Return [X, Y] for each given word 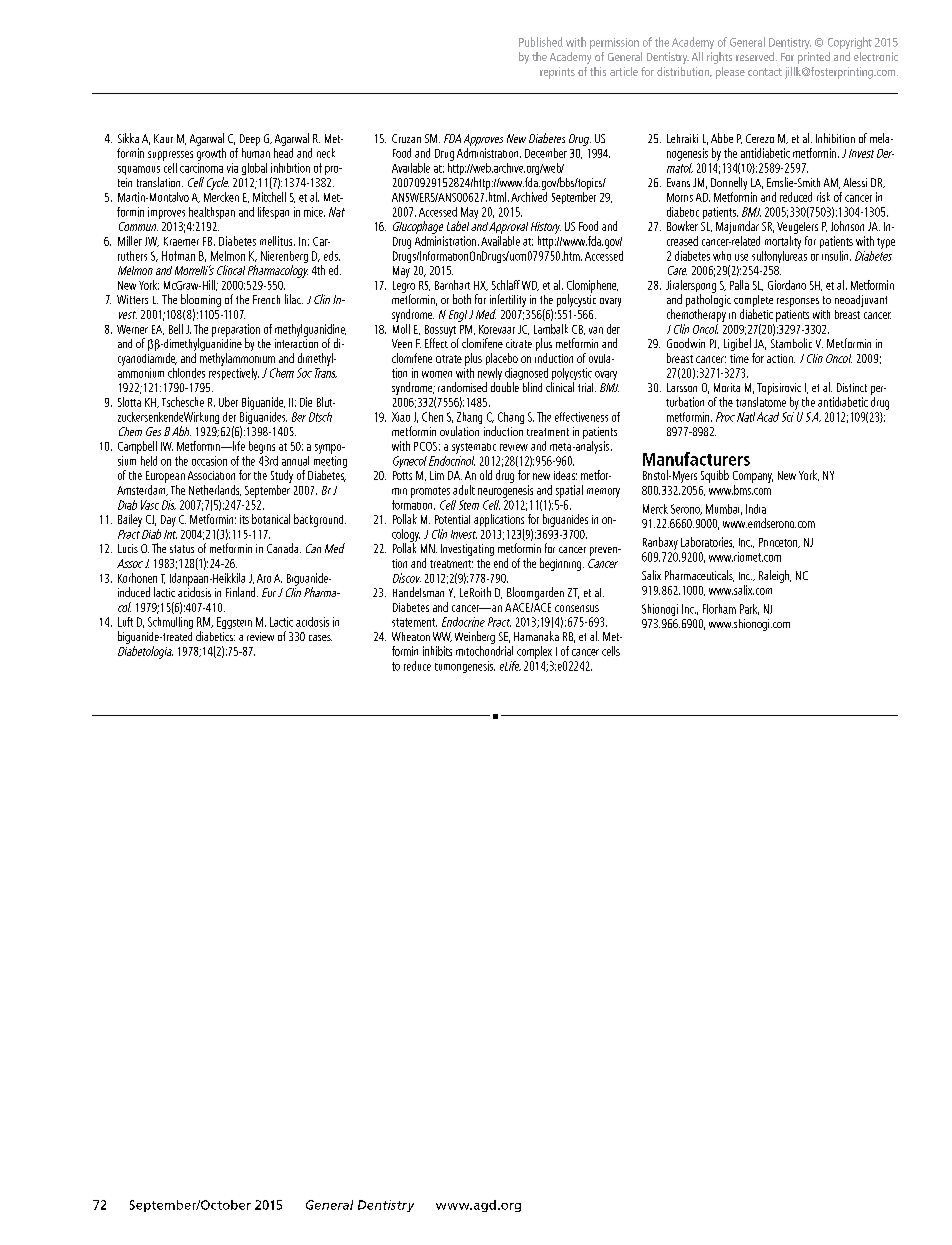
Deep [250, 140]
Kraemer [181, 241]
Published [541, 42]
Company [753, 477]
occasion [209, 461]
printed [814, 58]
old [486, 475]
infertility [508, 302]
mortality [783, 242]
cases [320, 638]
